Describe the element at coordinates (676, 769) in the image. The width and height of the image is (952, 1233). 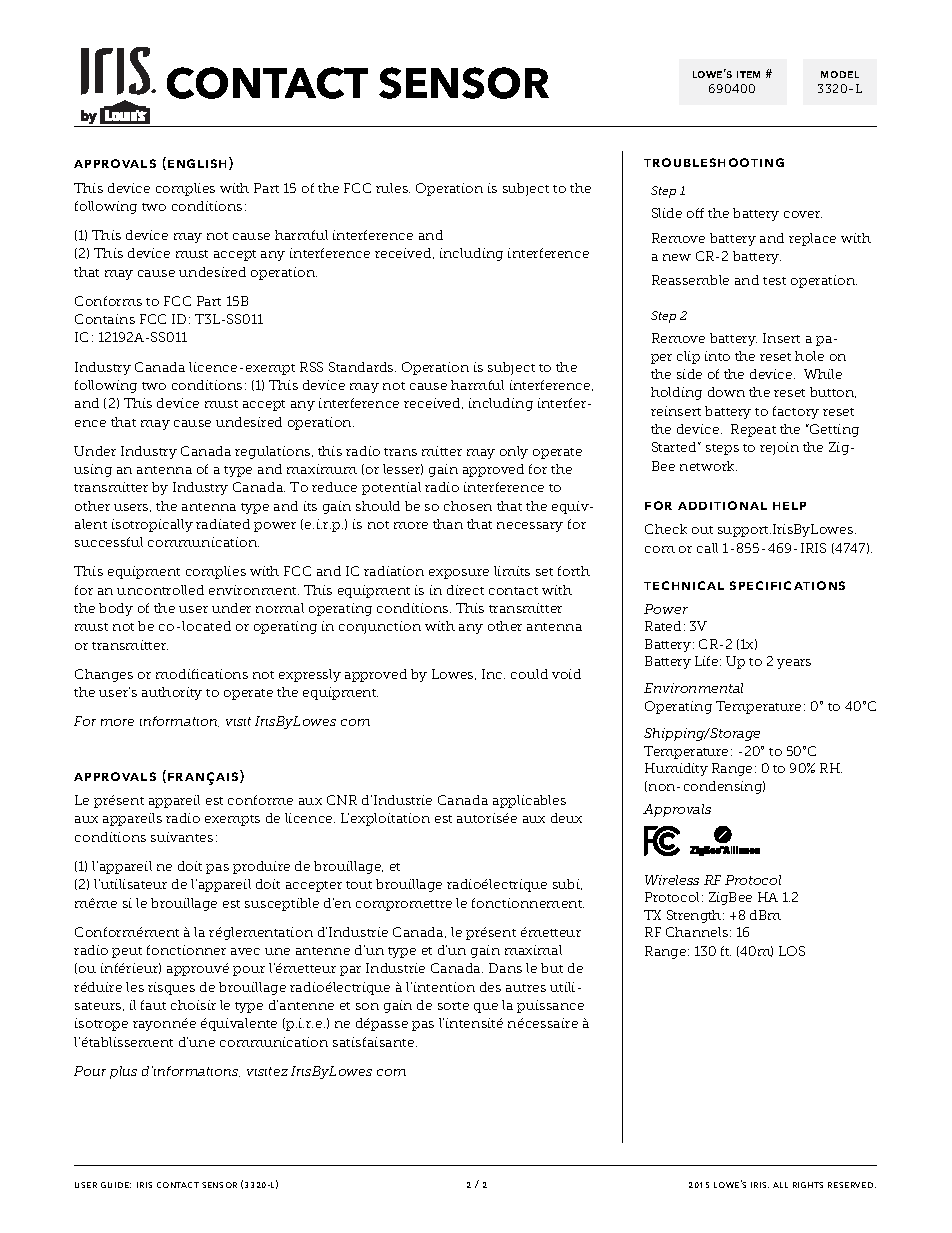
I see `Humidity` at that location.
